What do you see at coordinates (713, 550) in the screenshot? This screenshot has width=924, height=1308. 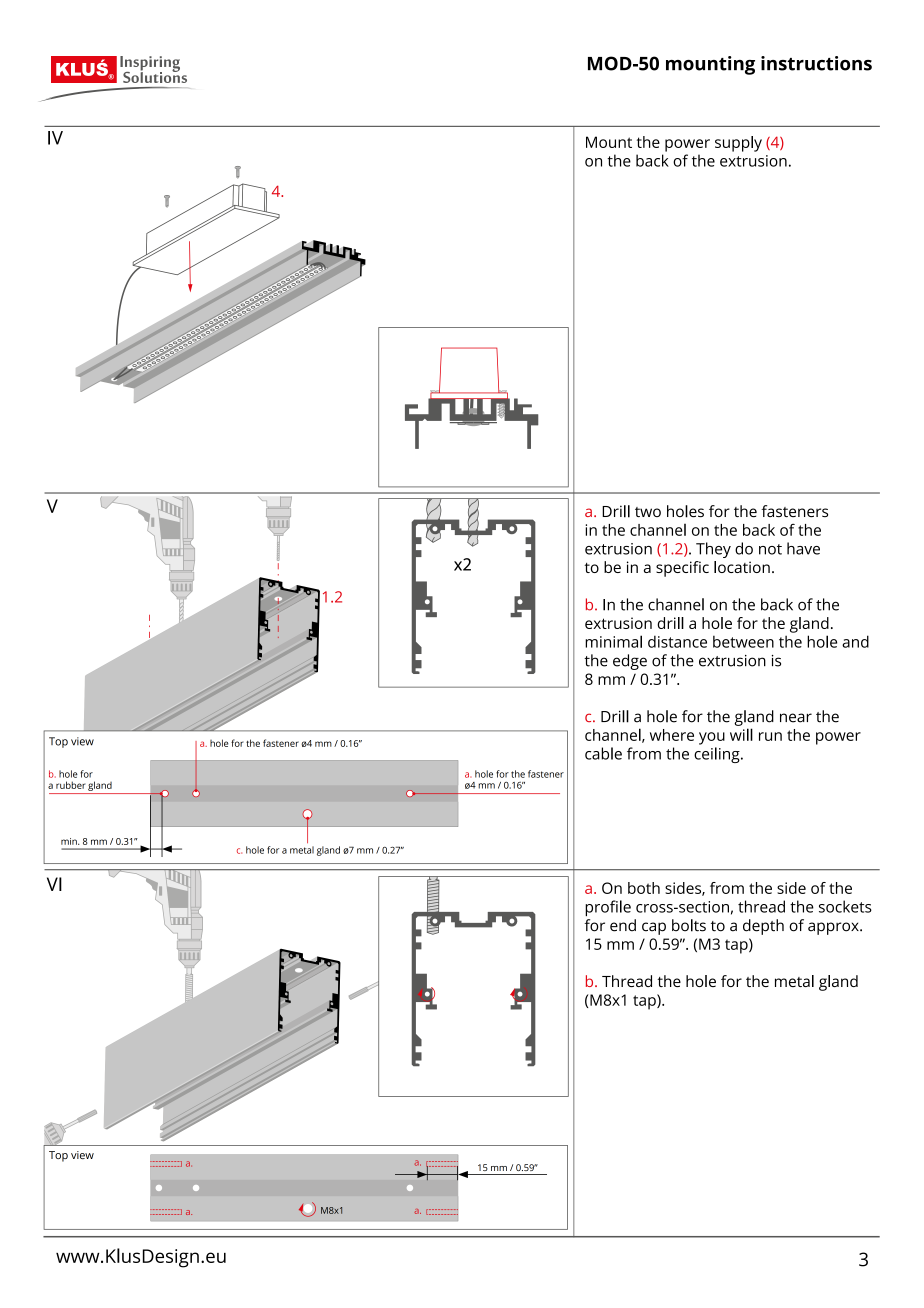 I see `They` at bounding box center [713, 550].
